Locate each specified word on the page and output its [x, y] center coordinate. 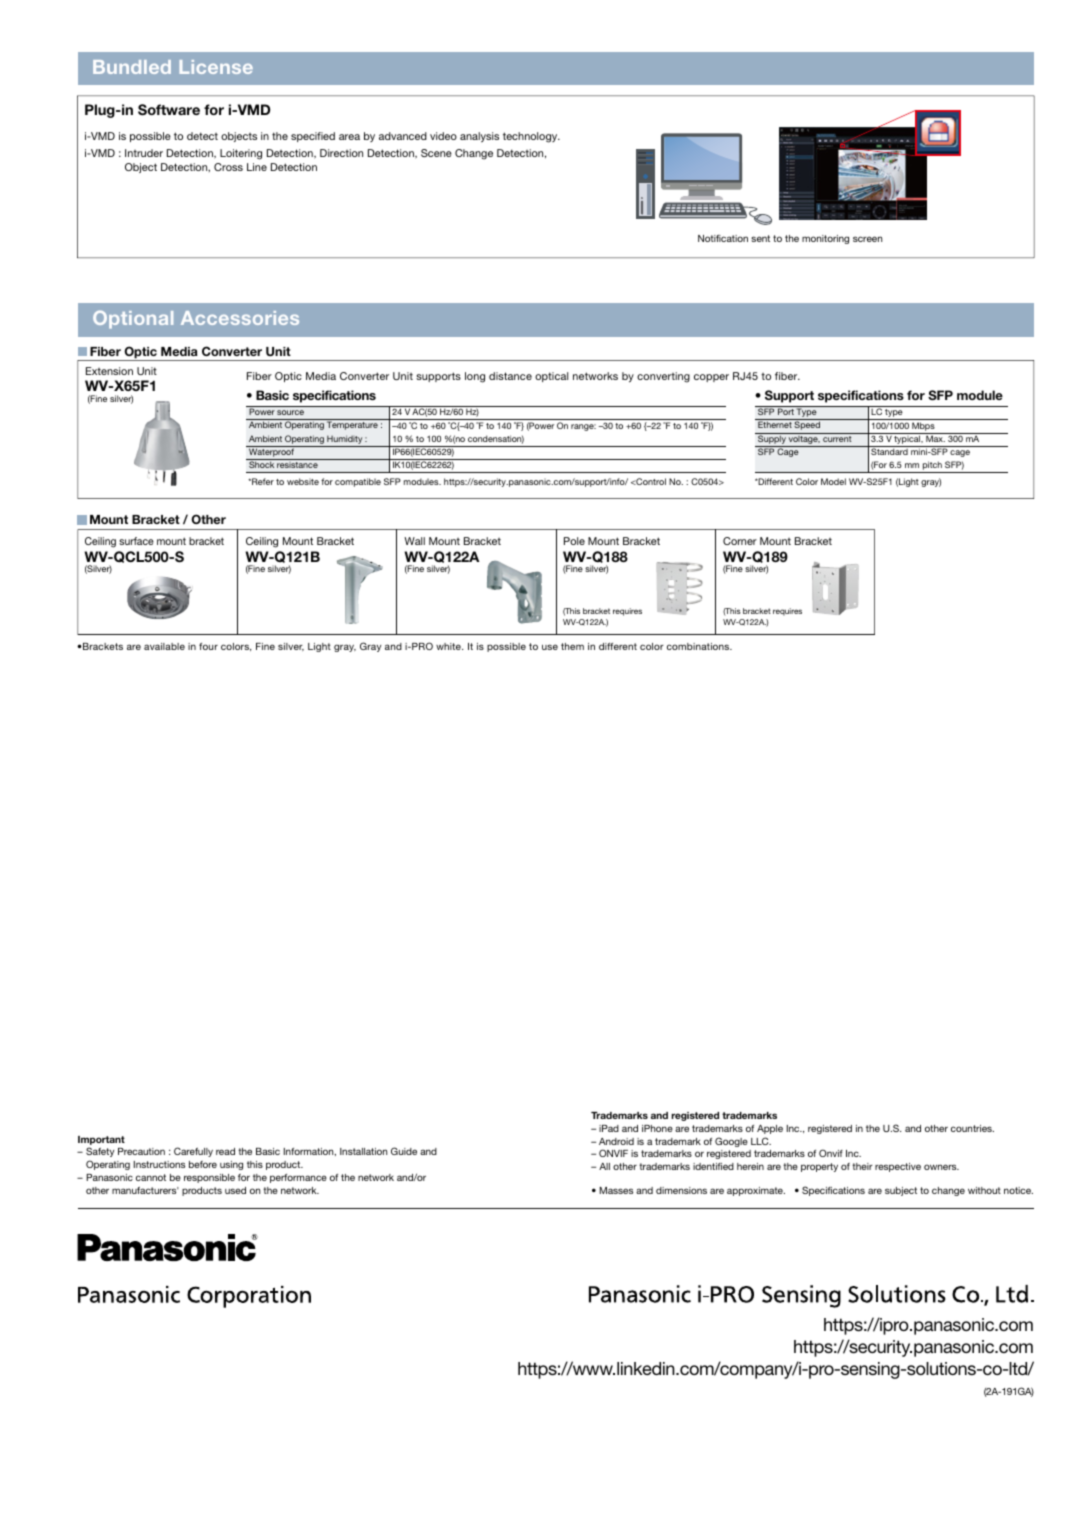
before [203, 1164]
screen [867, 239]
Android [616, 1141]
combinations [699, 646]
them [572, 646]
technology [531, 137]
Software [169, 110]
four [208, 646]
